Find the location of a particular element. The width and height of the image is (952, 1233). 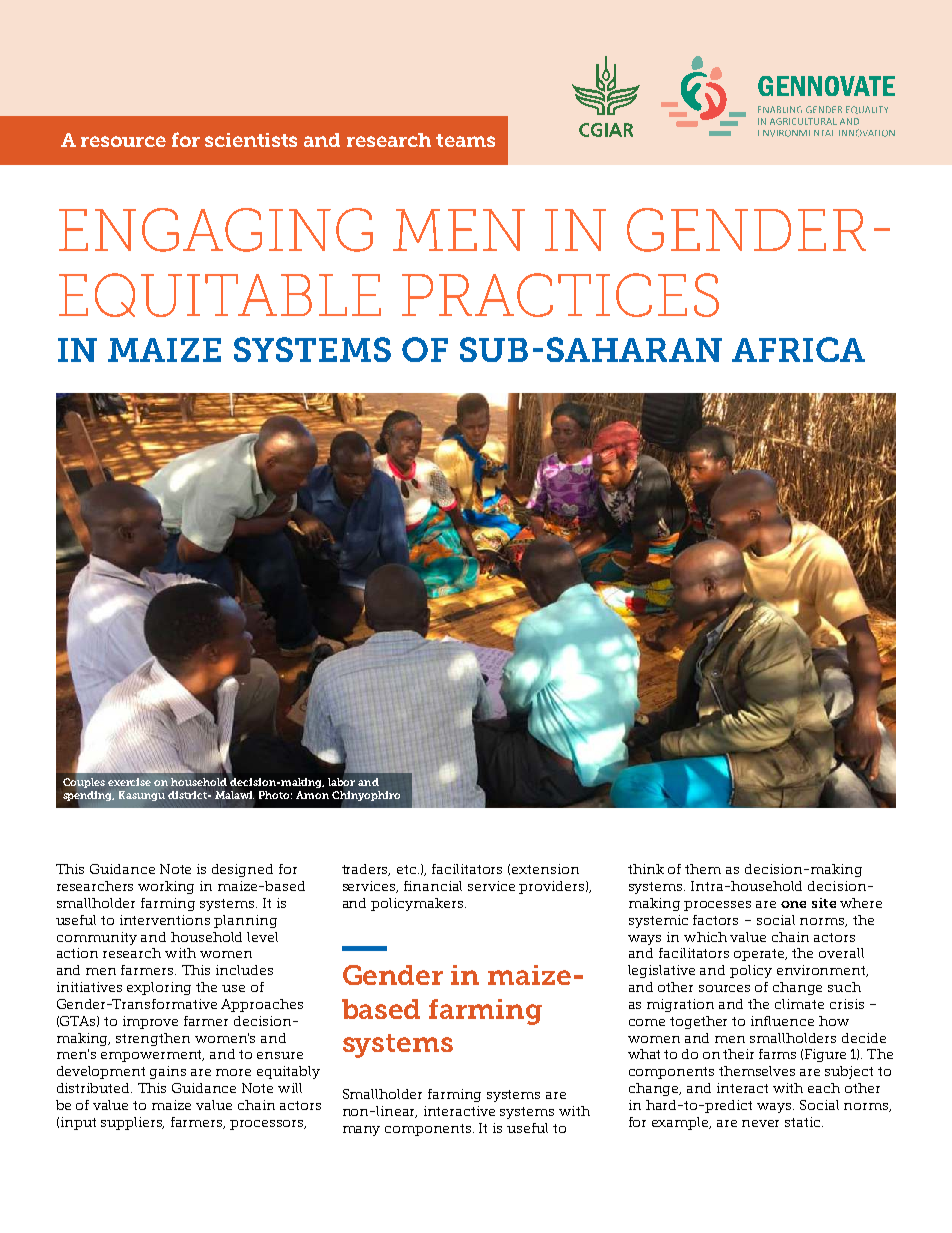

resource is located at coordinates (123, 141).
